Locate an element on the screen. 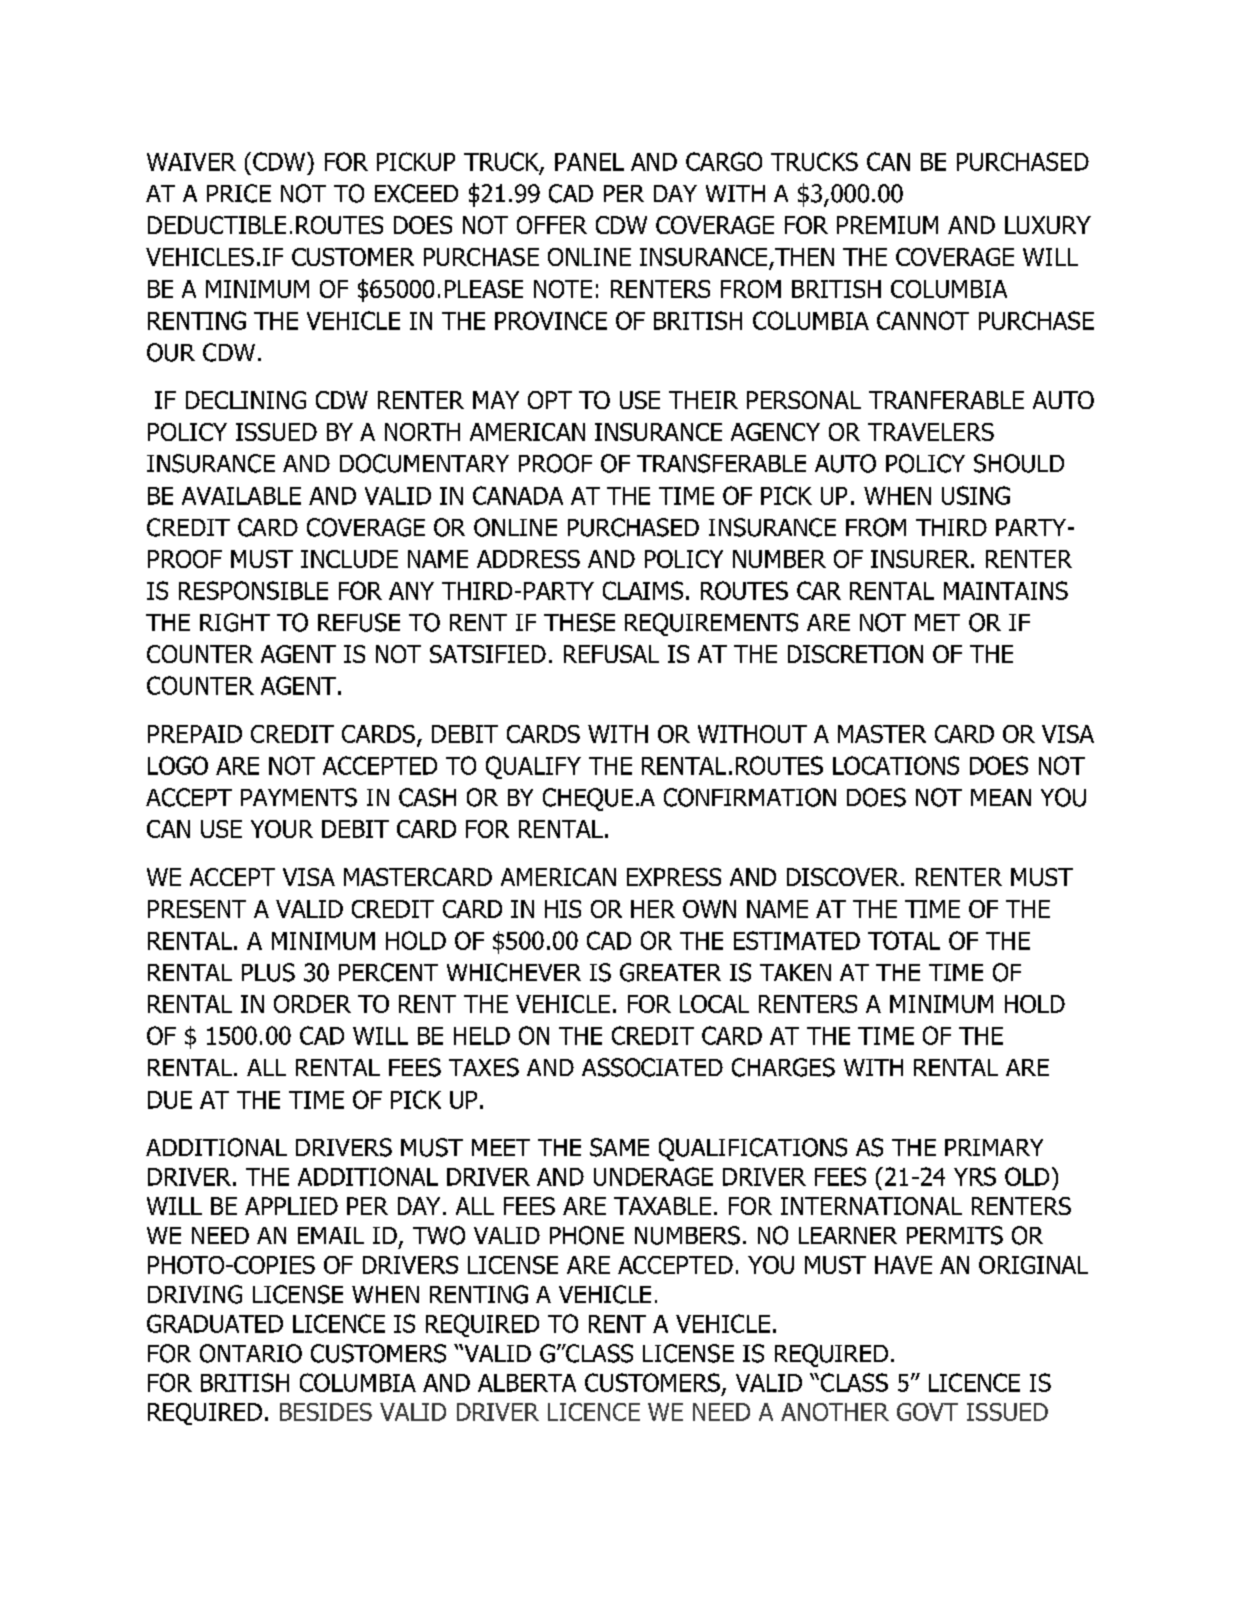 The width and height of the screenshot is (1243, 1608). QUALIFY is located at coordinates (533, 767).
